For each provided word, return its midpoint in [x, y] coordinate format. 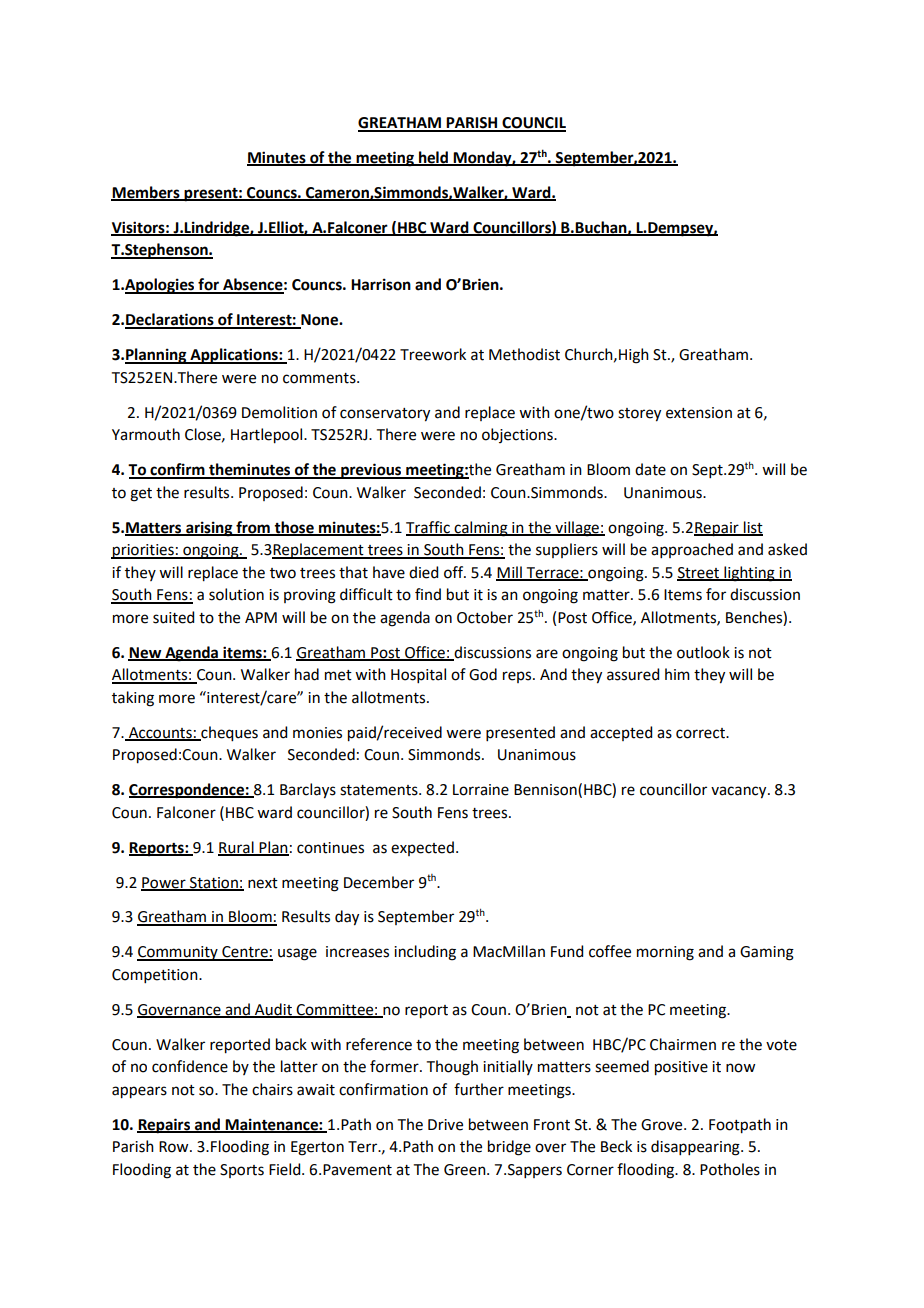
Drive [445, 1125]
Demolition [279, 412]
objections [518, 435]
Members [146, 193]
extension [699, 413]
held [433, 158]
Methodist [524, 354]
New [146, 653]
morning [665, 953]
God [483, 674]
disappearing [696, 1148]
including [425, 953]
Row [175, 1147]
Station [214, 883]
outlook [703, 652]
